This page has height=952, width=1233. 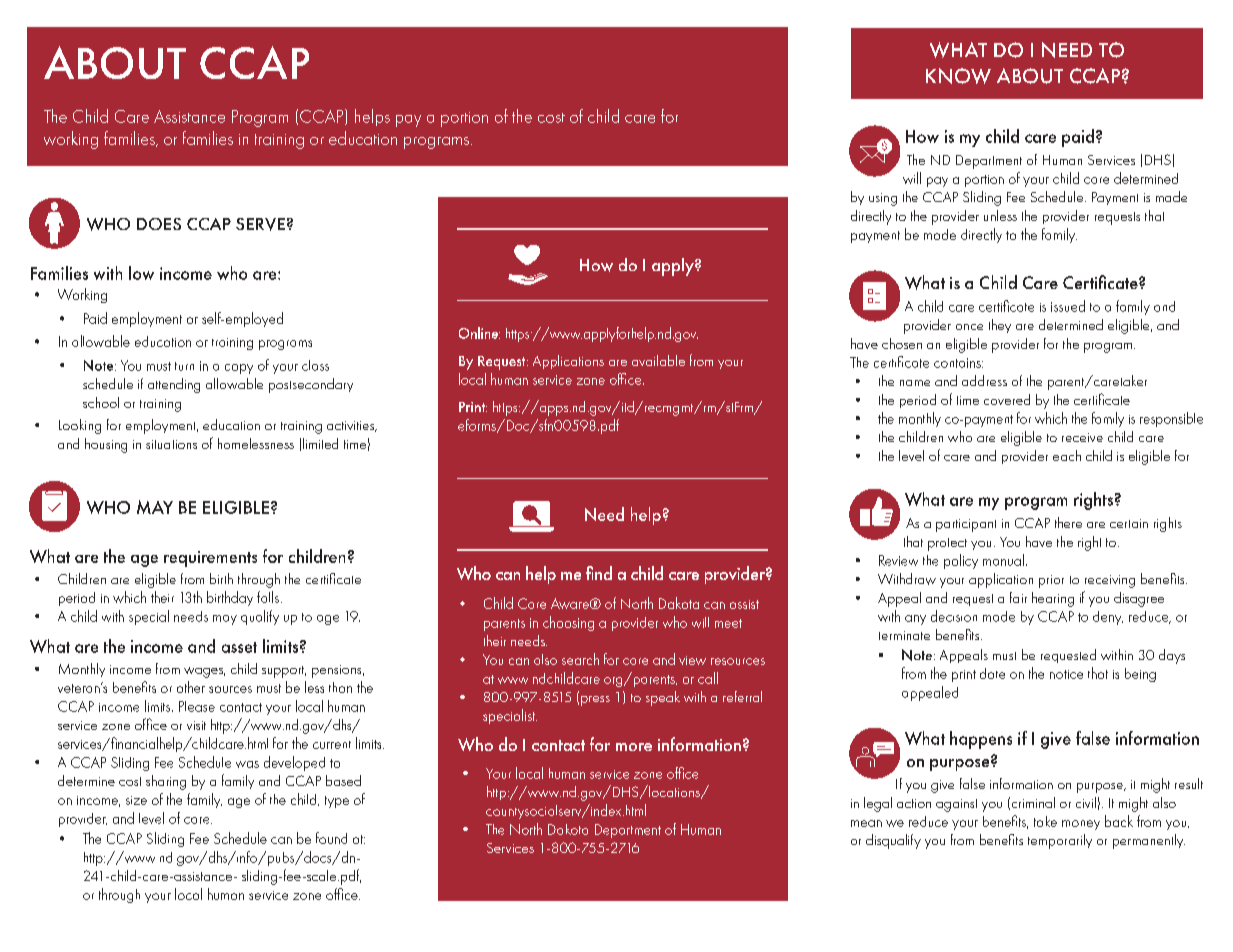 I want to click on prior, so click(x=1051, y=581).
